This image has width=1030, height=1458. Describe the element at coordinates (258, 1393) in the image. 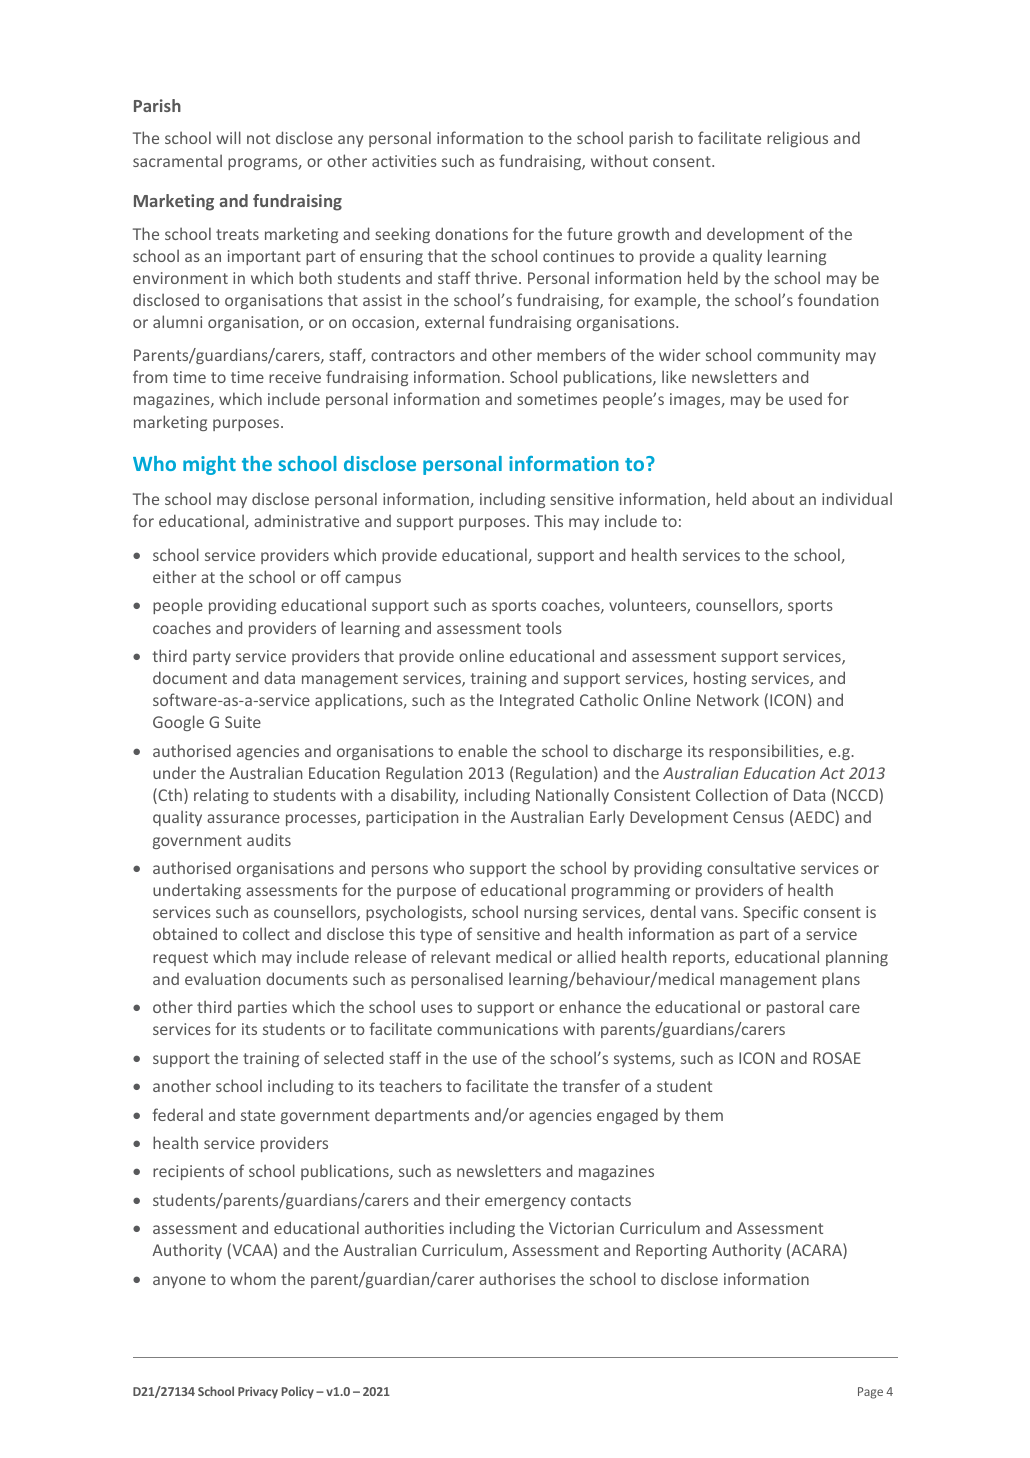

I see `Privacy` at that location.
